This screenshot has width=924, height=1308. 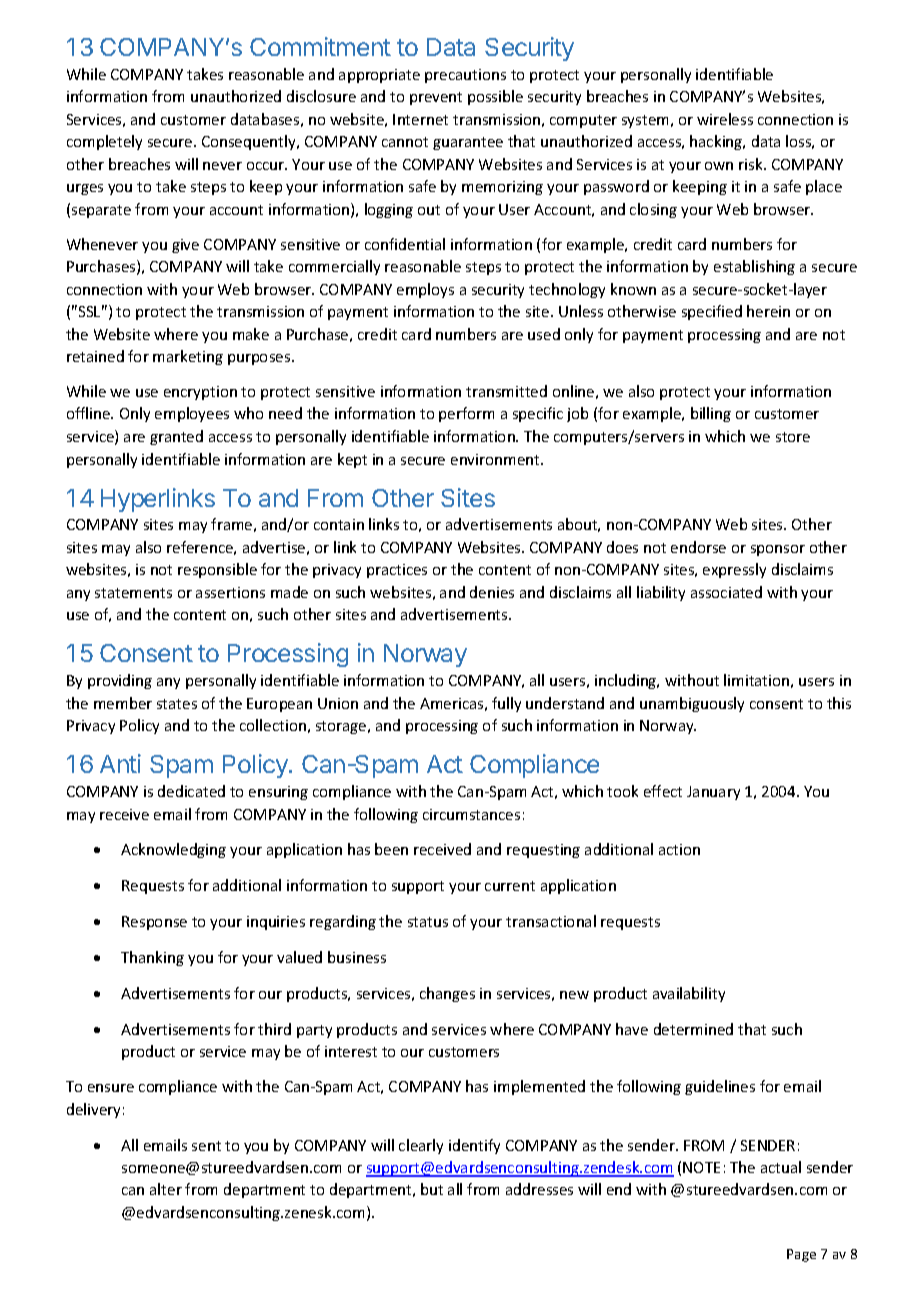 I want to click on availability, so click(x=689, y=994).
